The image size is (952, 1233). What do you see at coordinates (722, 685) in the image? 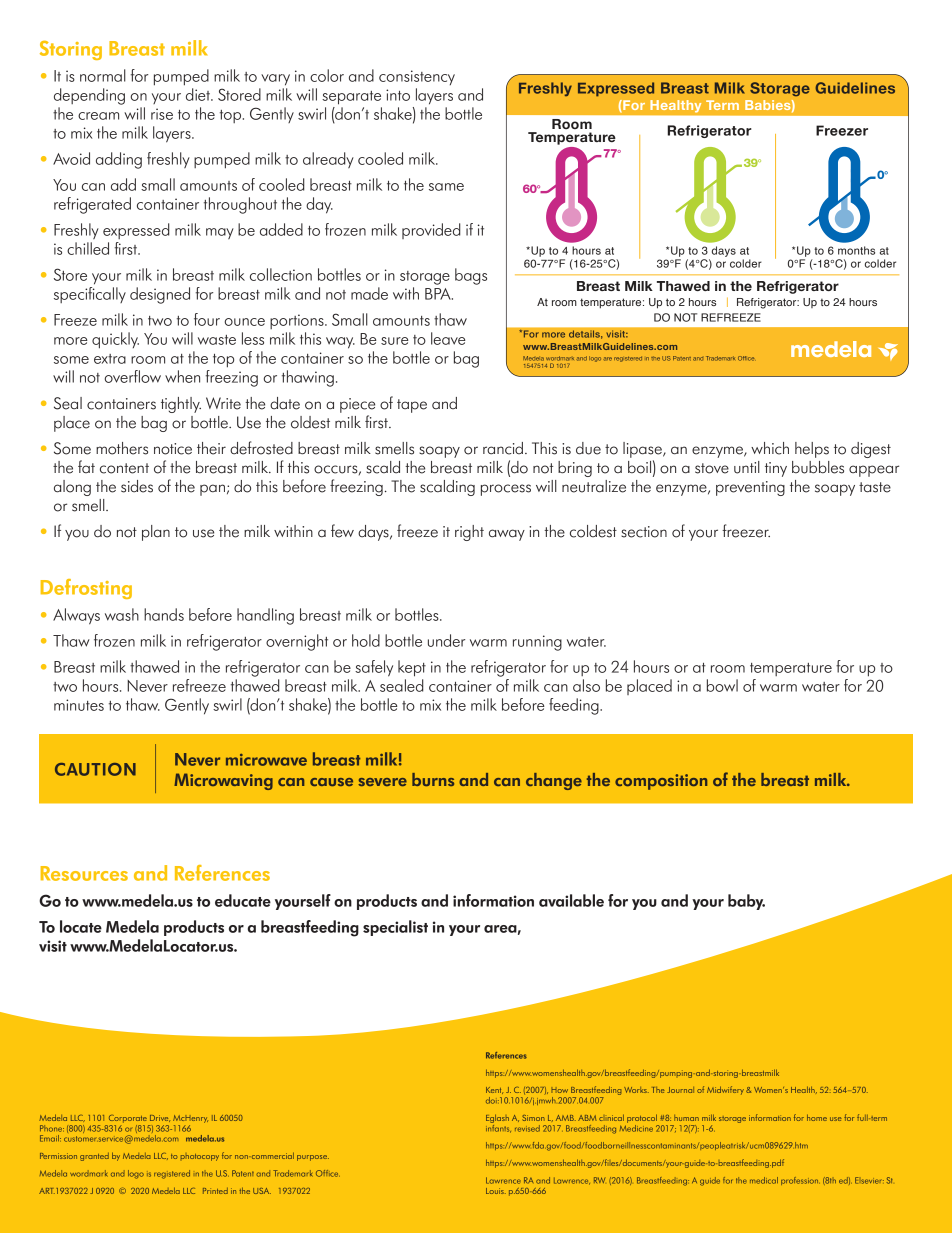
I see `bowl` at bounding box center [722, 685].
